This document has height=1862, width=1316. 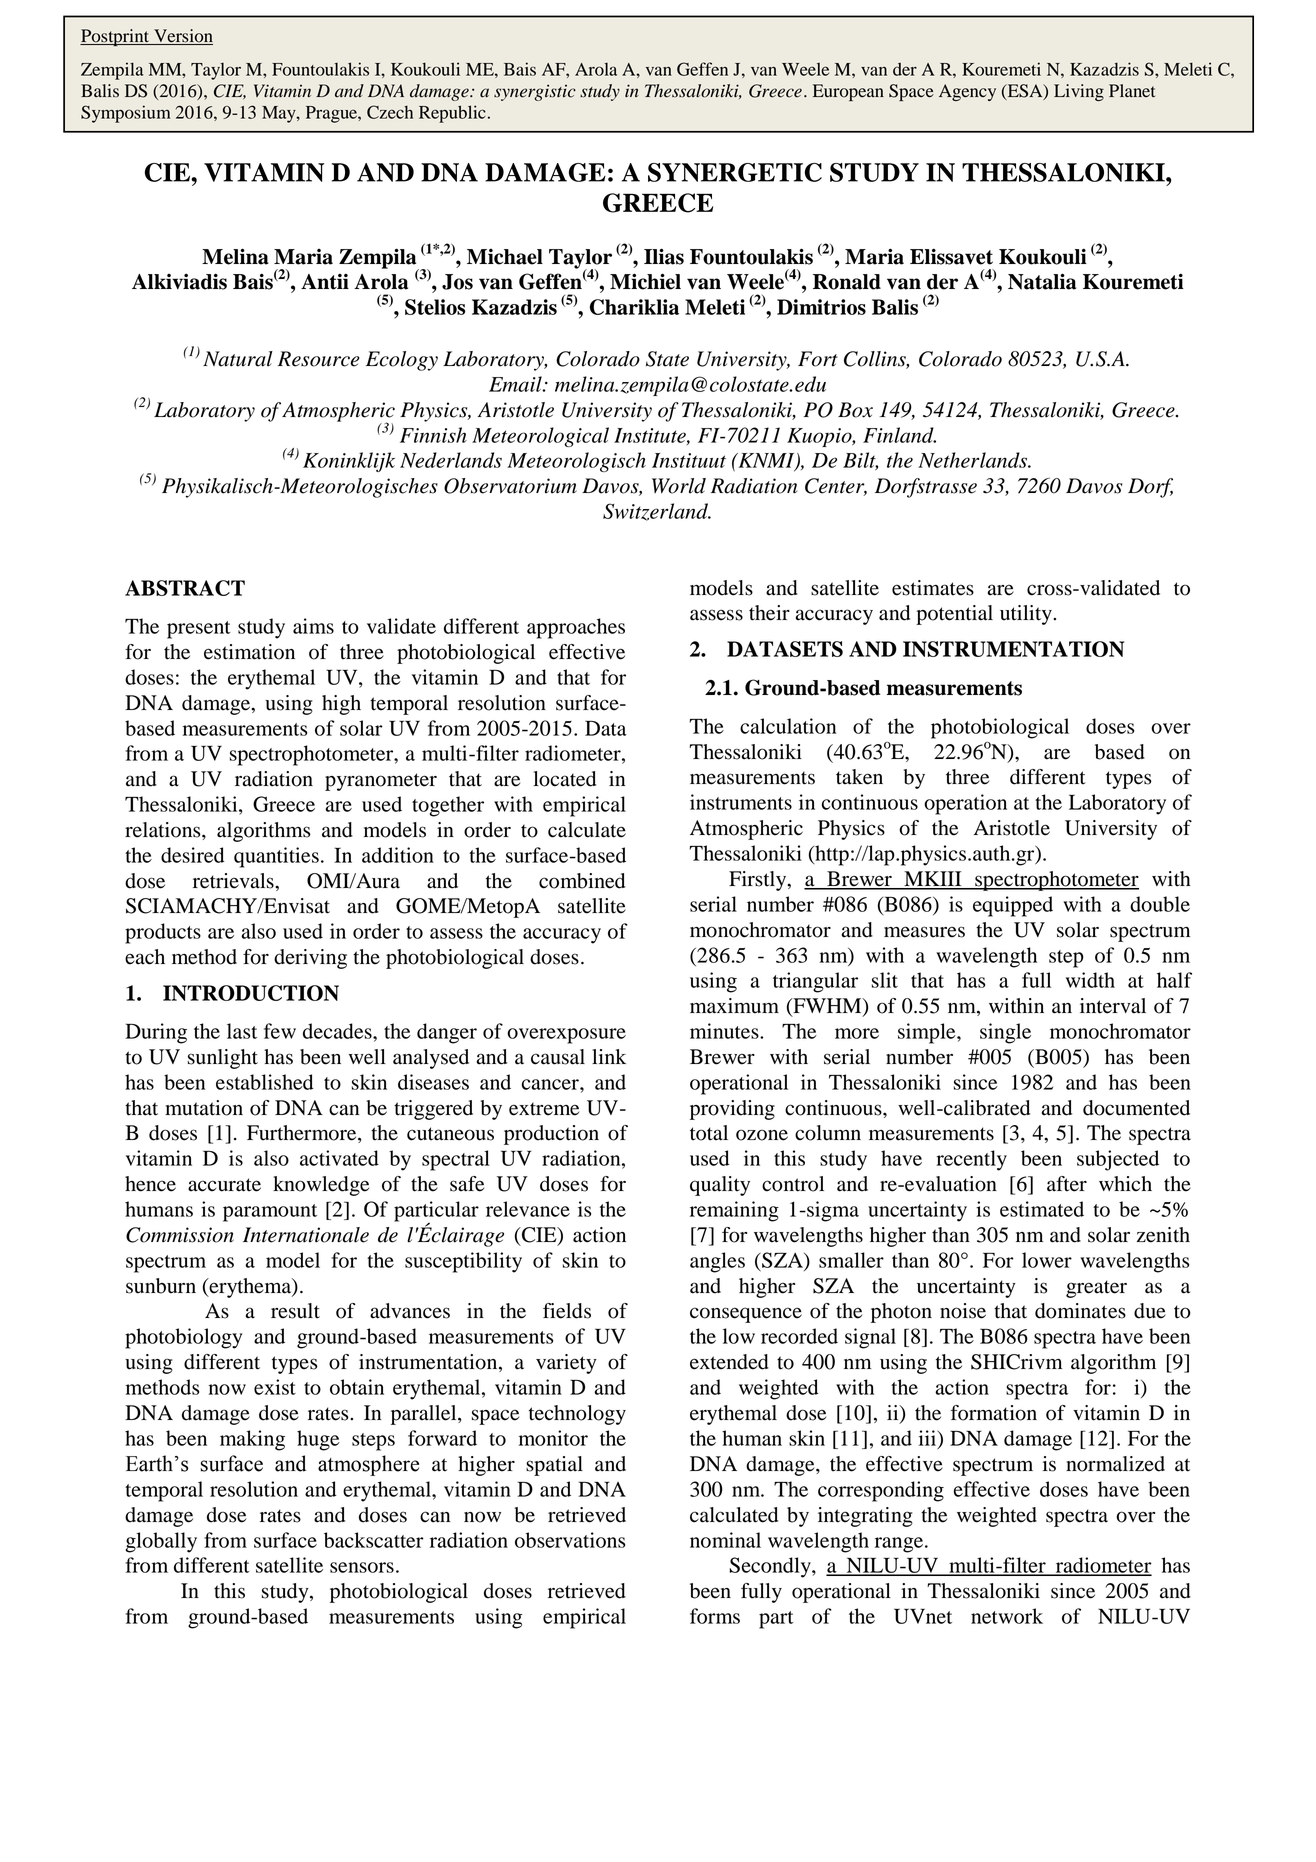 What do you see at coordinates (161, 1542) in the document?
I see `globally` at bounding box center [161, 1542].
